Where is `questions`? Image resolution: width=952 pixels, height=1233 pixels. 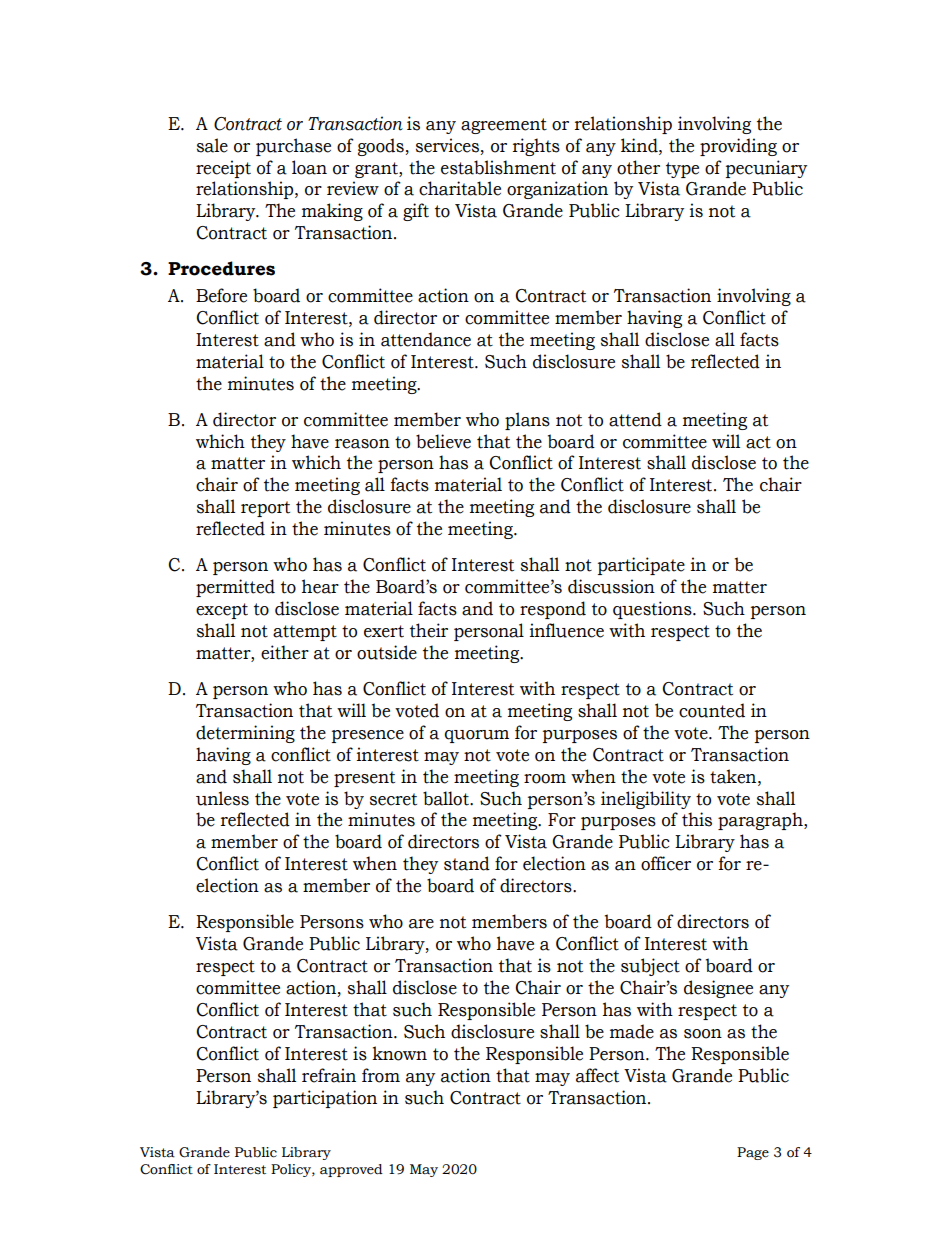 questions is located at coordinates (653, 610).
